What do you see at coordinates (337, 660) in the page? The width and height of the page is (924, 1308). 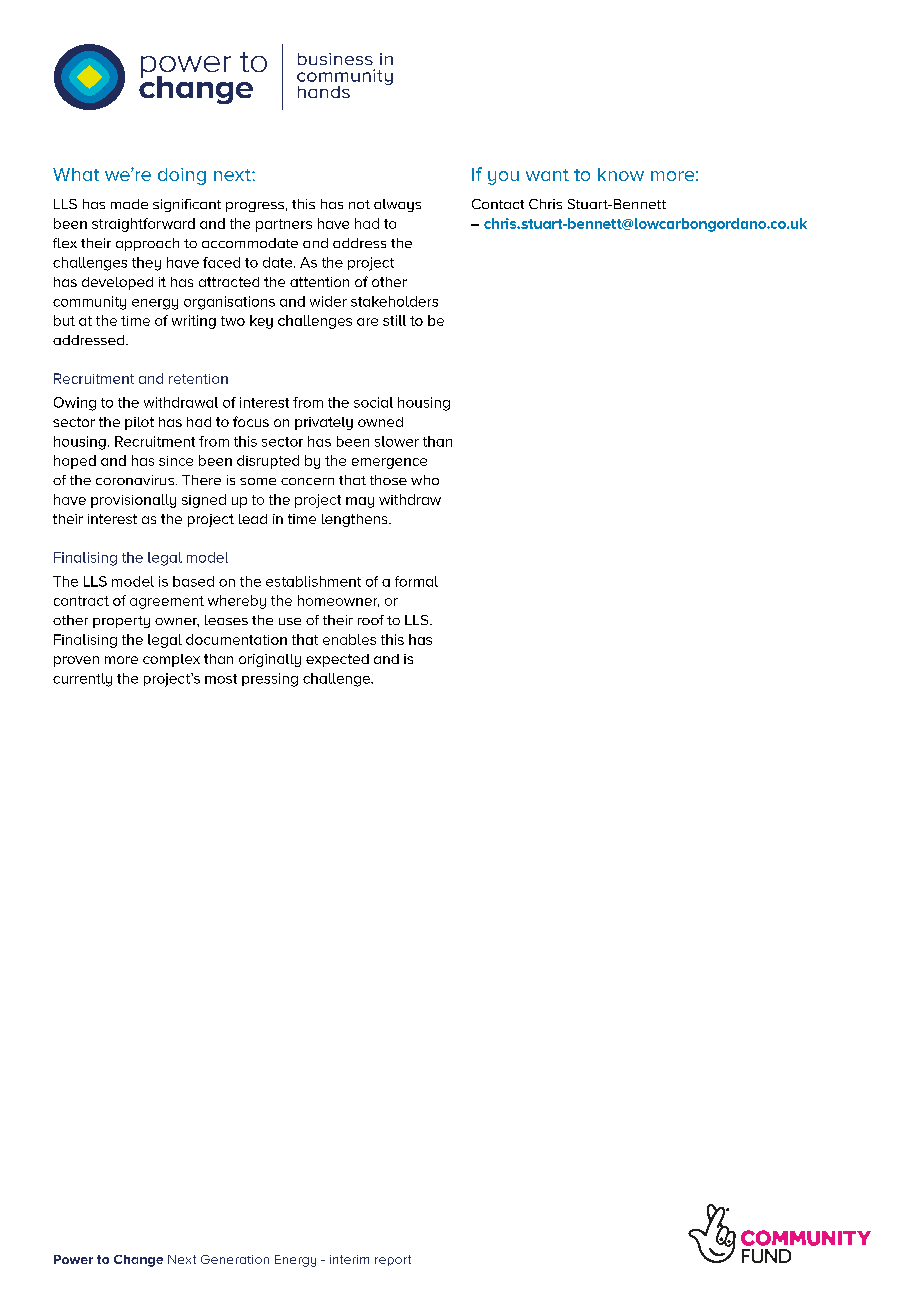 I see `expected` at bounding box center [337, 660].
